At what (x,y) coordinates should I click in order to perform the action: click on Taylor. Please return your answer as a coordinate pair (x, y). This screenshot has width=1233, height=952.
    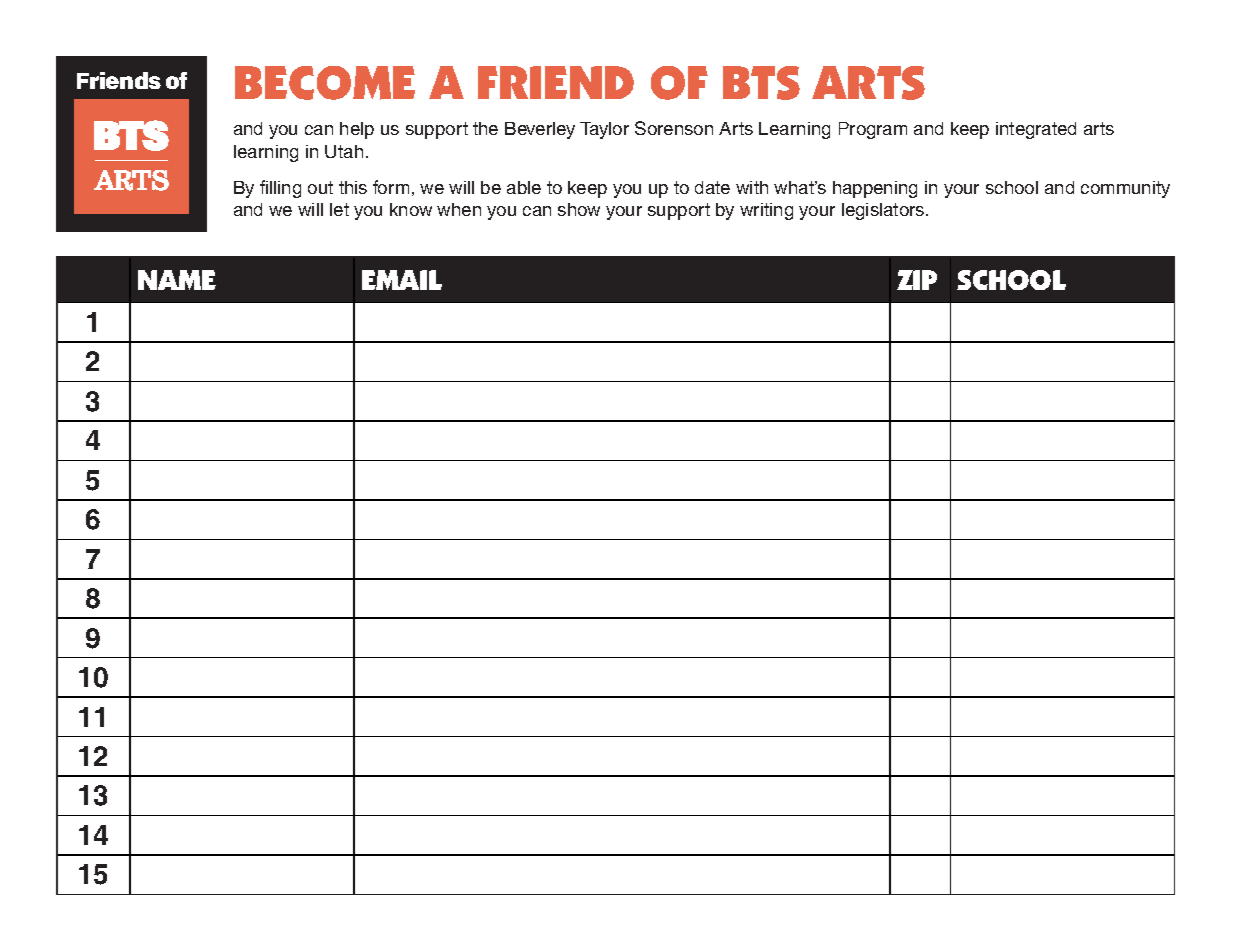
    Looking at the image, I should click on (604, 130).
